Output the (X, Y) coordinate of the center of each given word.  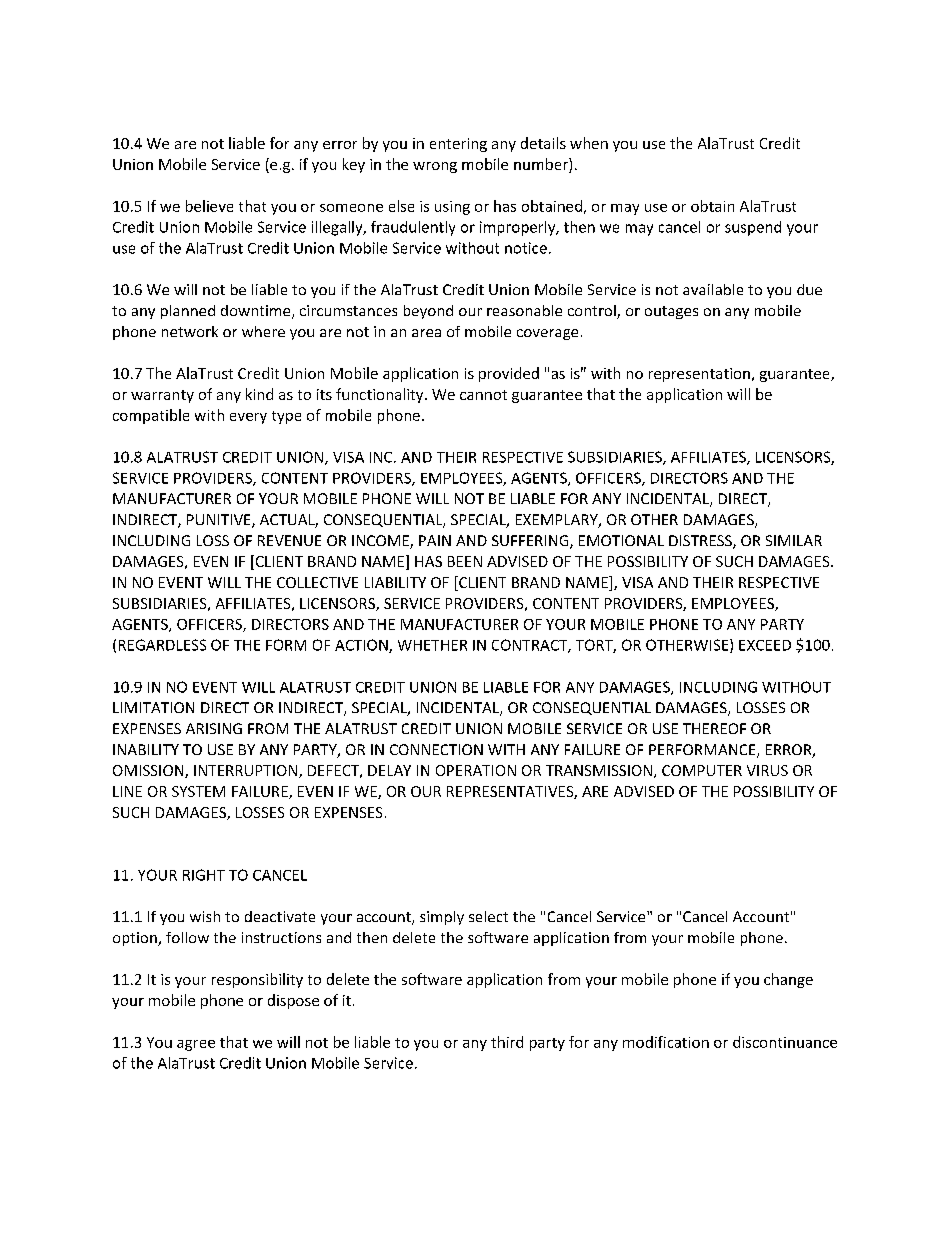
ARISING (214, 728)
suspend (753, 228)
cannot (483, 395)
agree (196, 1045)
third (507, 1042)
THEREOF (714, 728)
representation (699, 375)
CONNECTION (436, 749)
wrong (435, 167)
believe (209, 206)
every (248, 418)
